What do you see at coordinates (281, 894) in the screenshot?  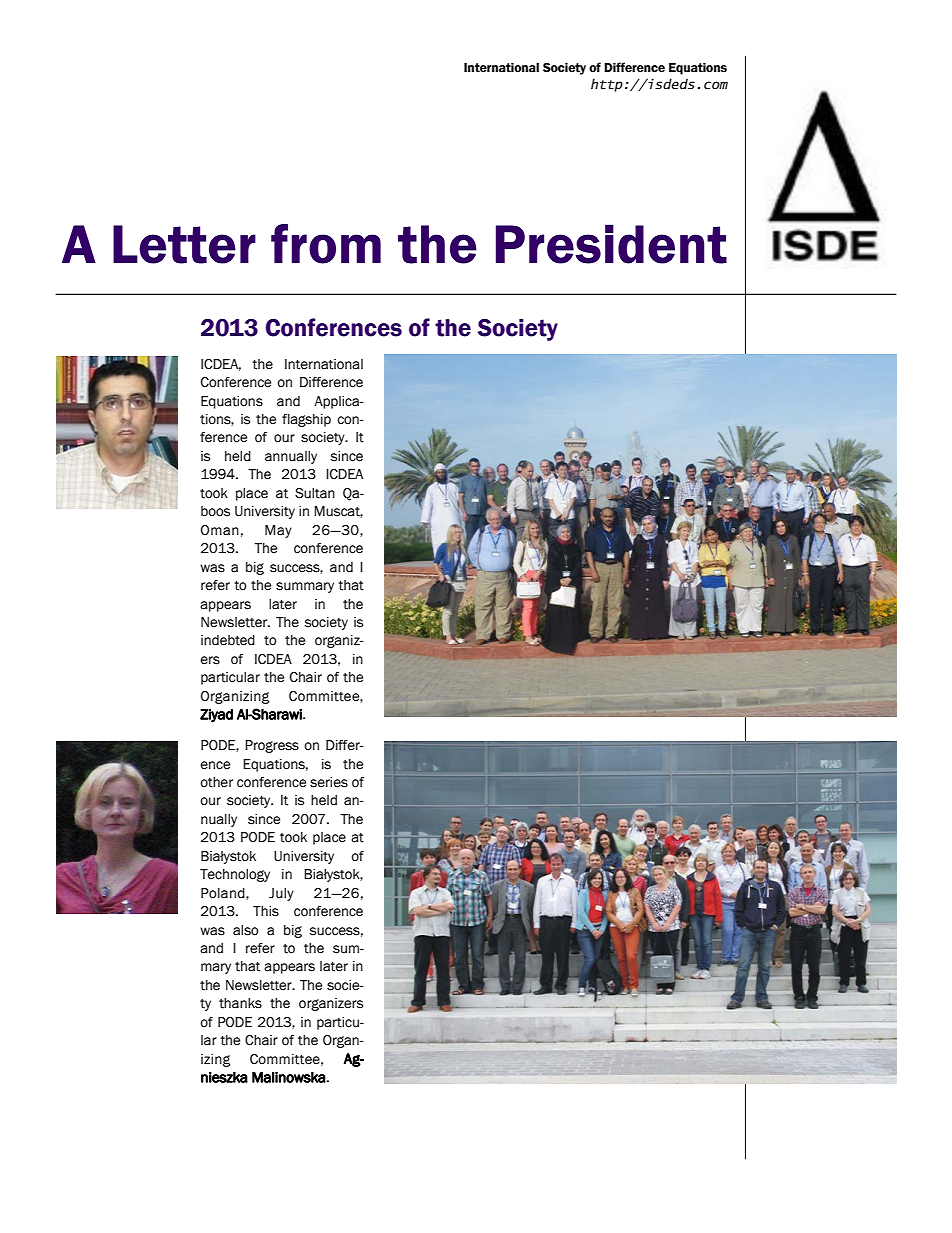 I see `July` at bounding box center [281, 894].
